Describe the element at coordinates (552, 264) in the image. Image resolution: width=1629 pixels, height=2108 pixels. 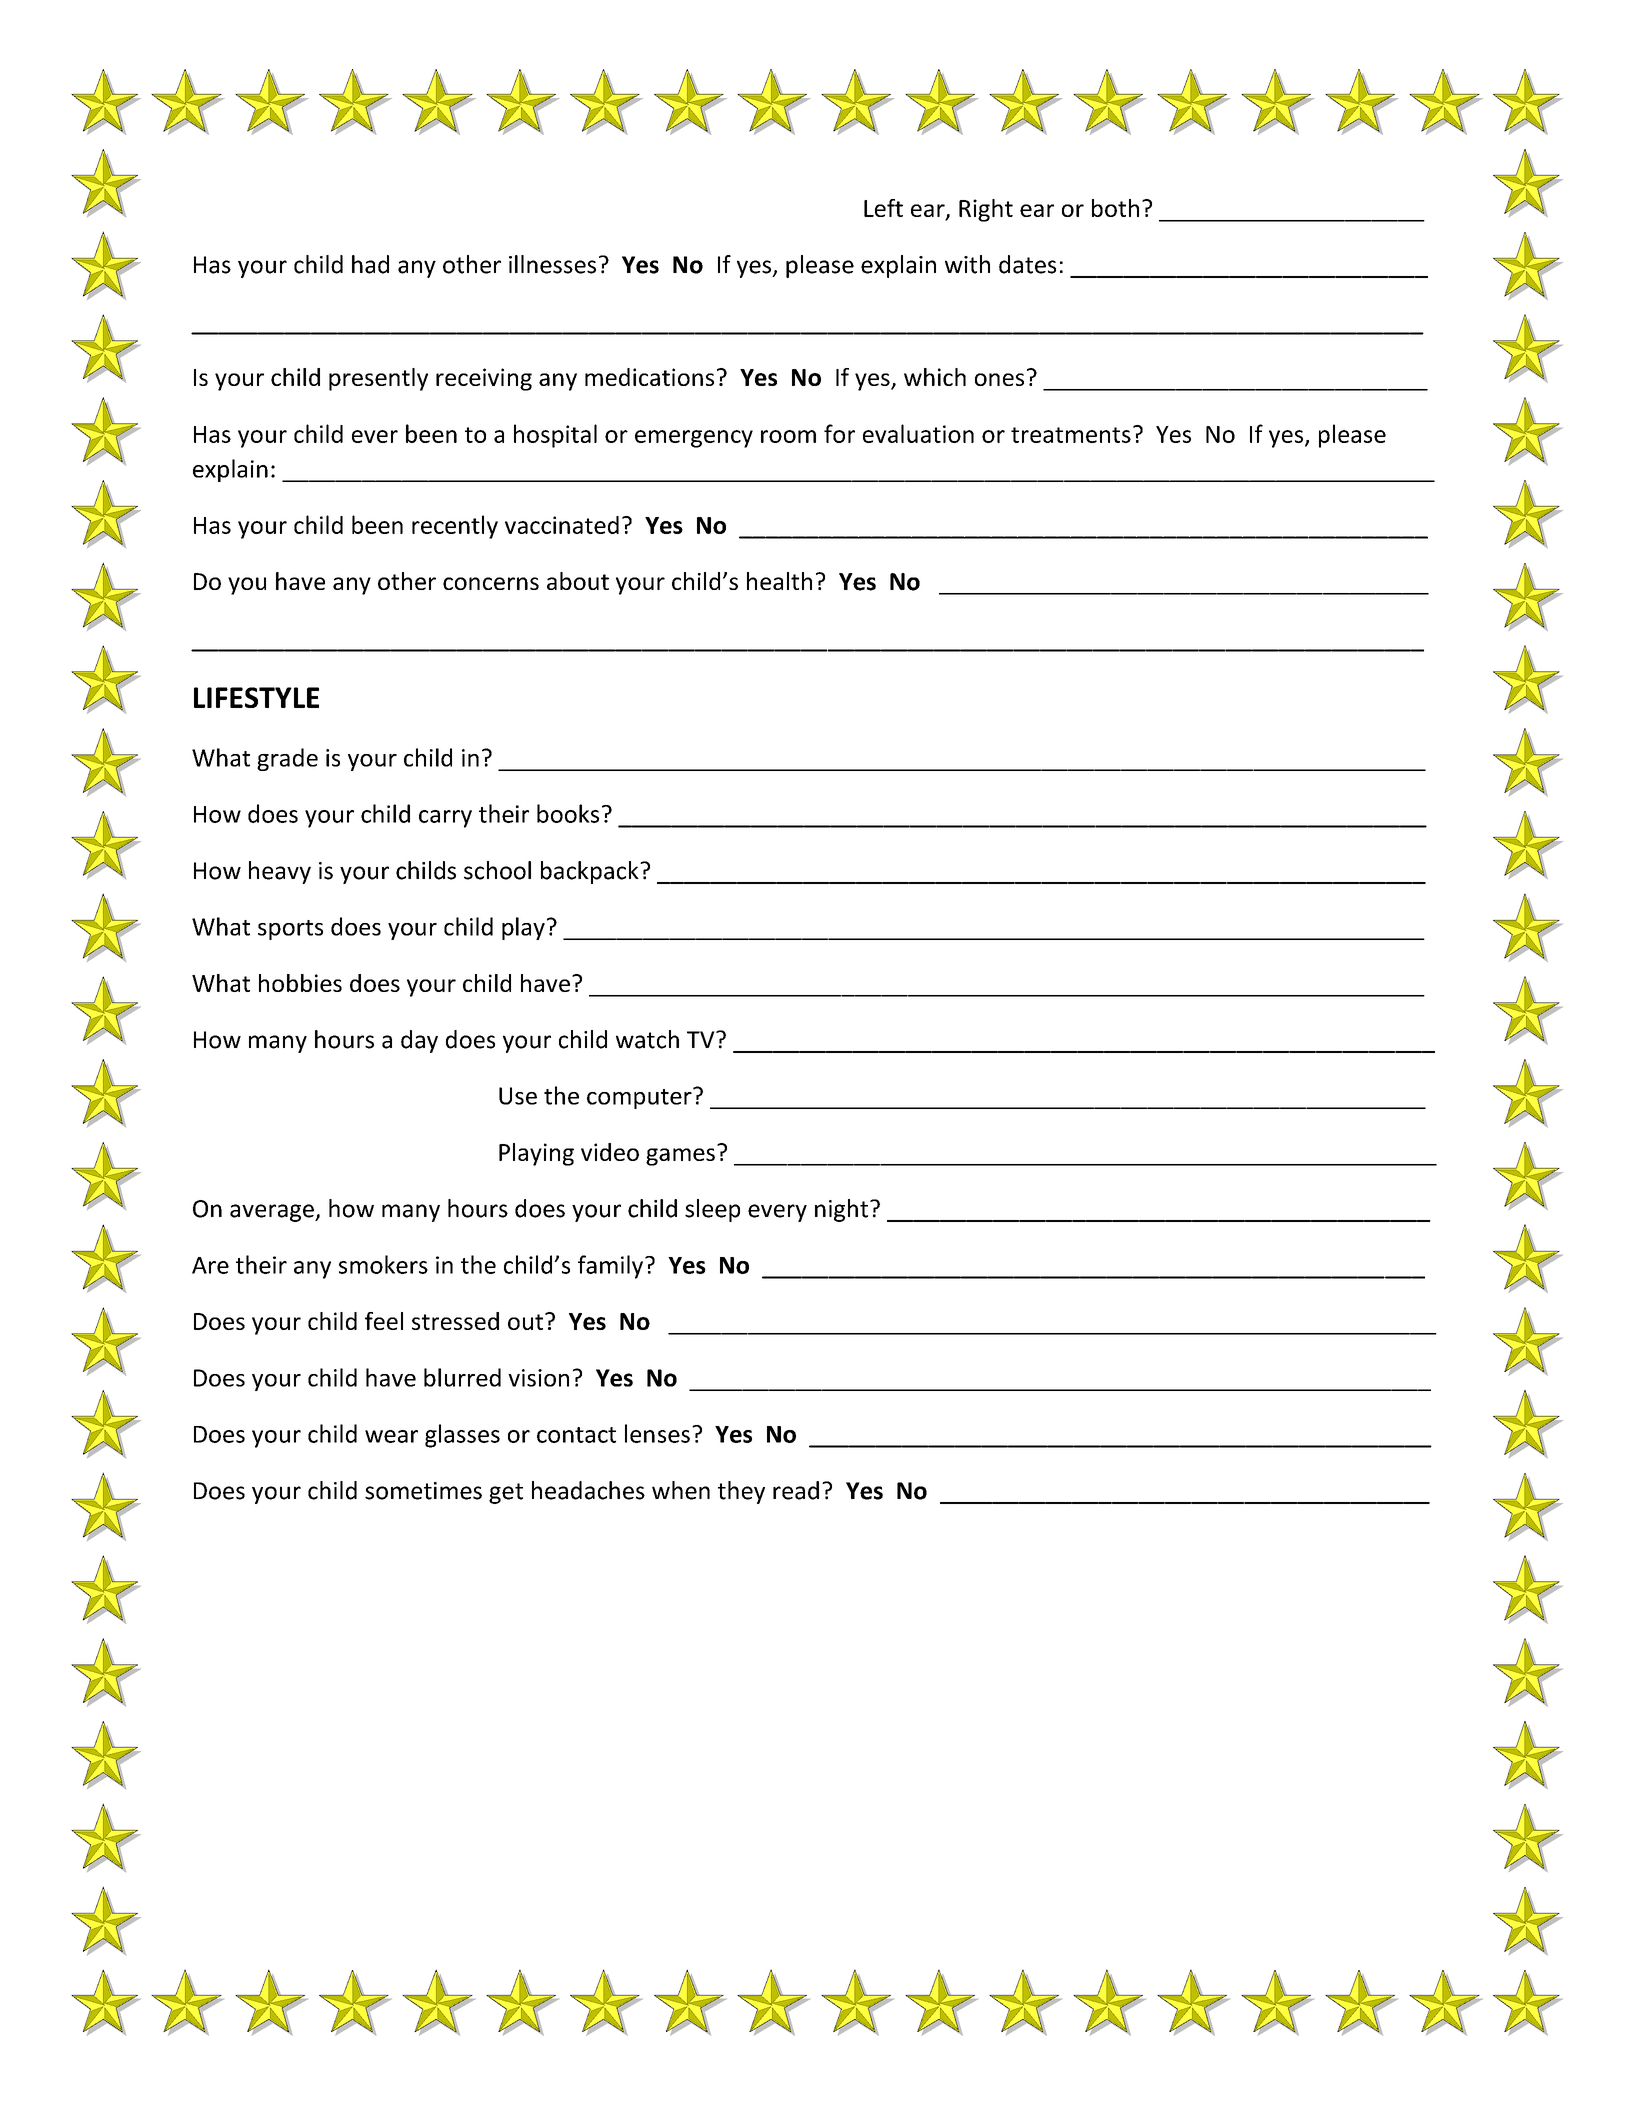
I see `illnesses` at that location.
